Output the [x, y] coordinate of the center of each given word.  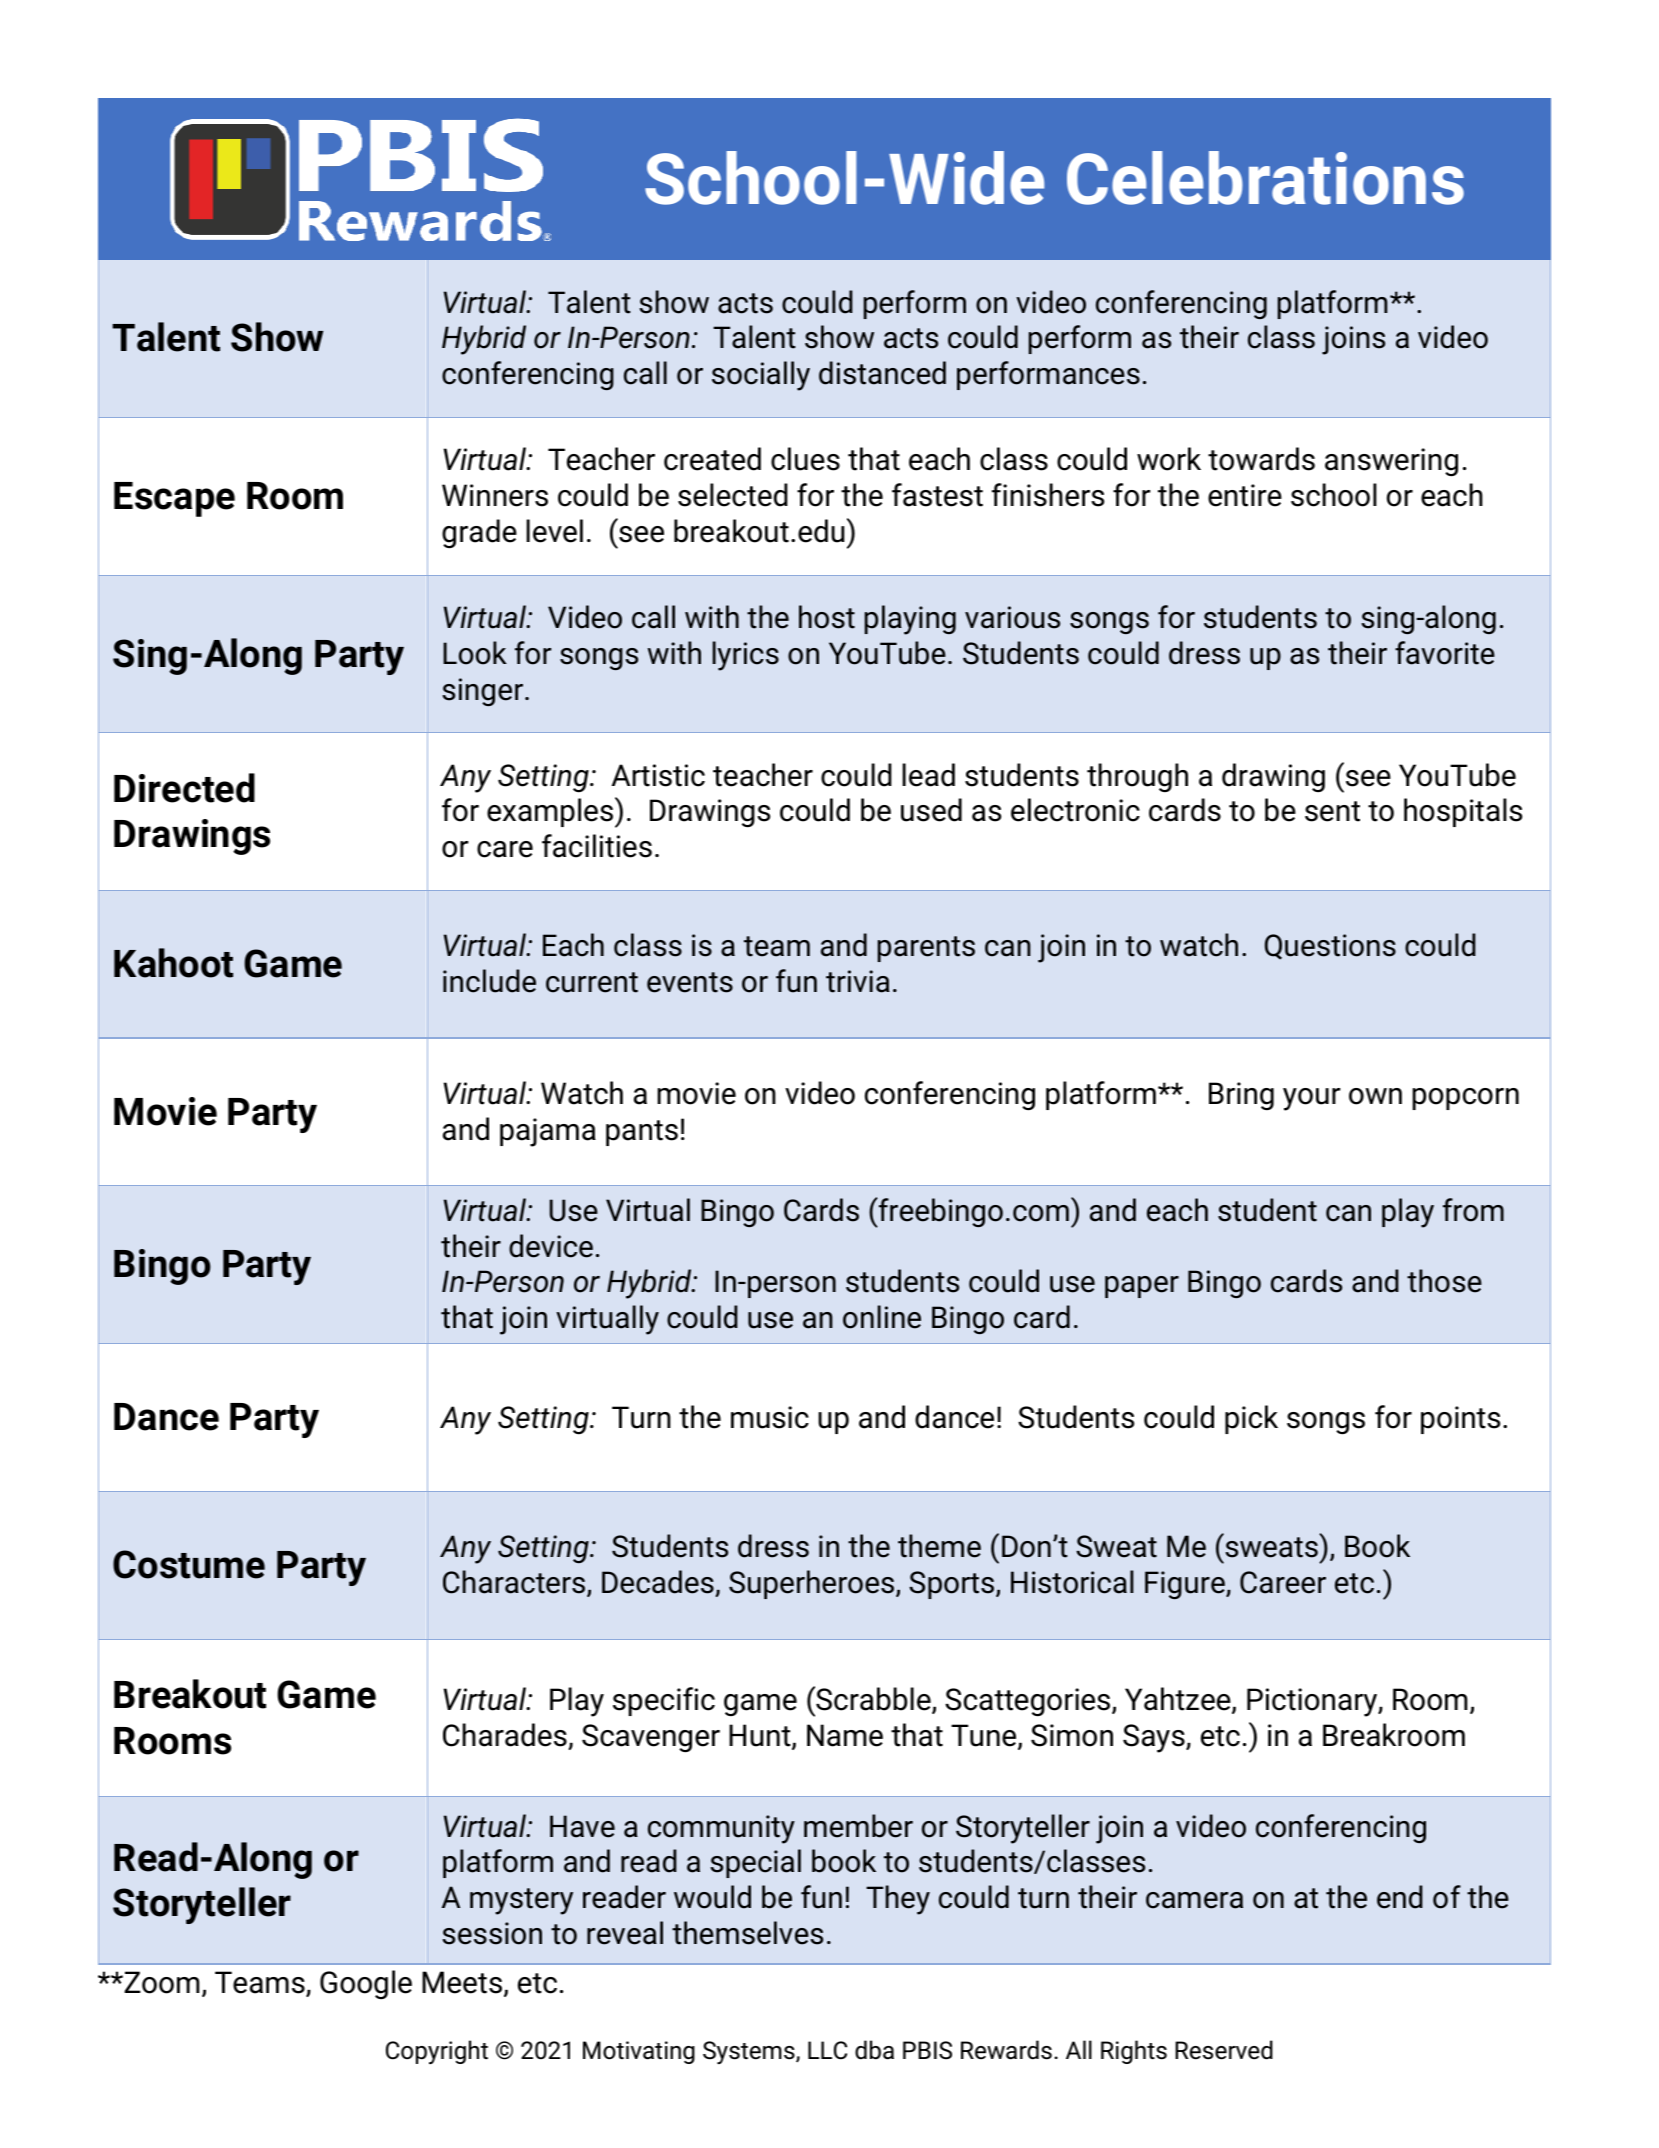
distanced [882, 373]
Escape [174, 499]
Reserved [1224, 2050]
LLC [827, 2050]
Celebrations [1265, 178]
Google [366, 1984]
